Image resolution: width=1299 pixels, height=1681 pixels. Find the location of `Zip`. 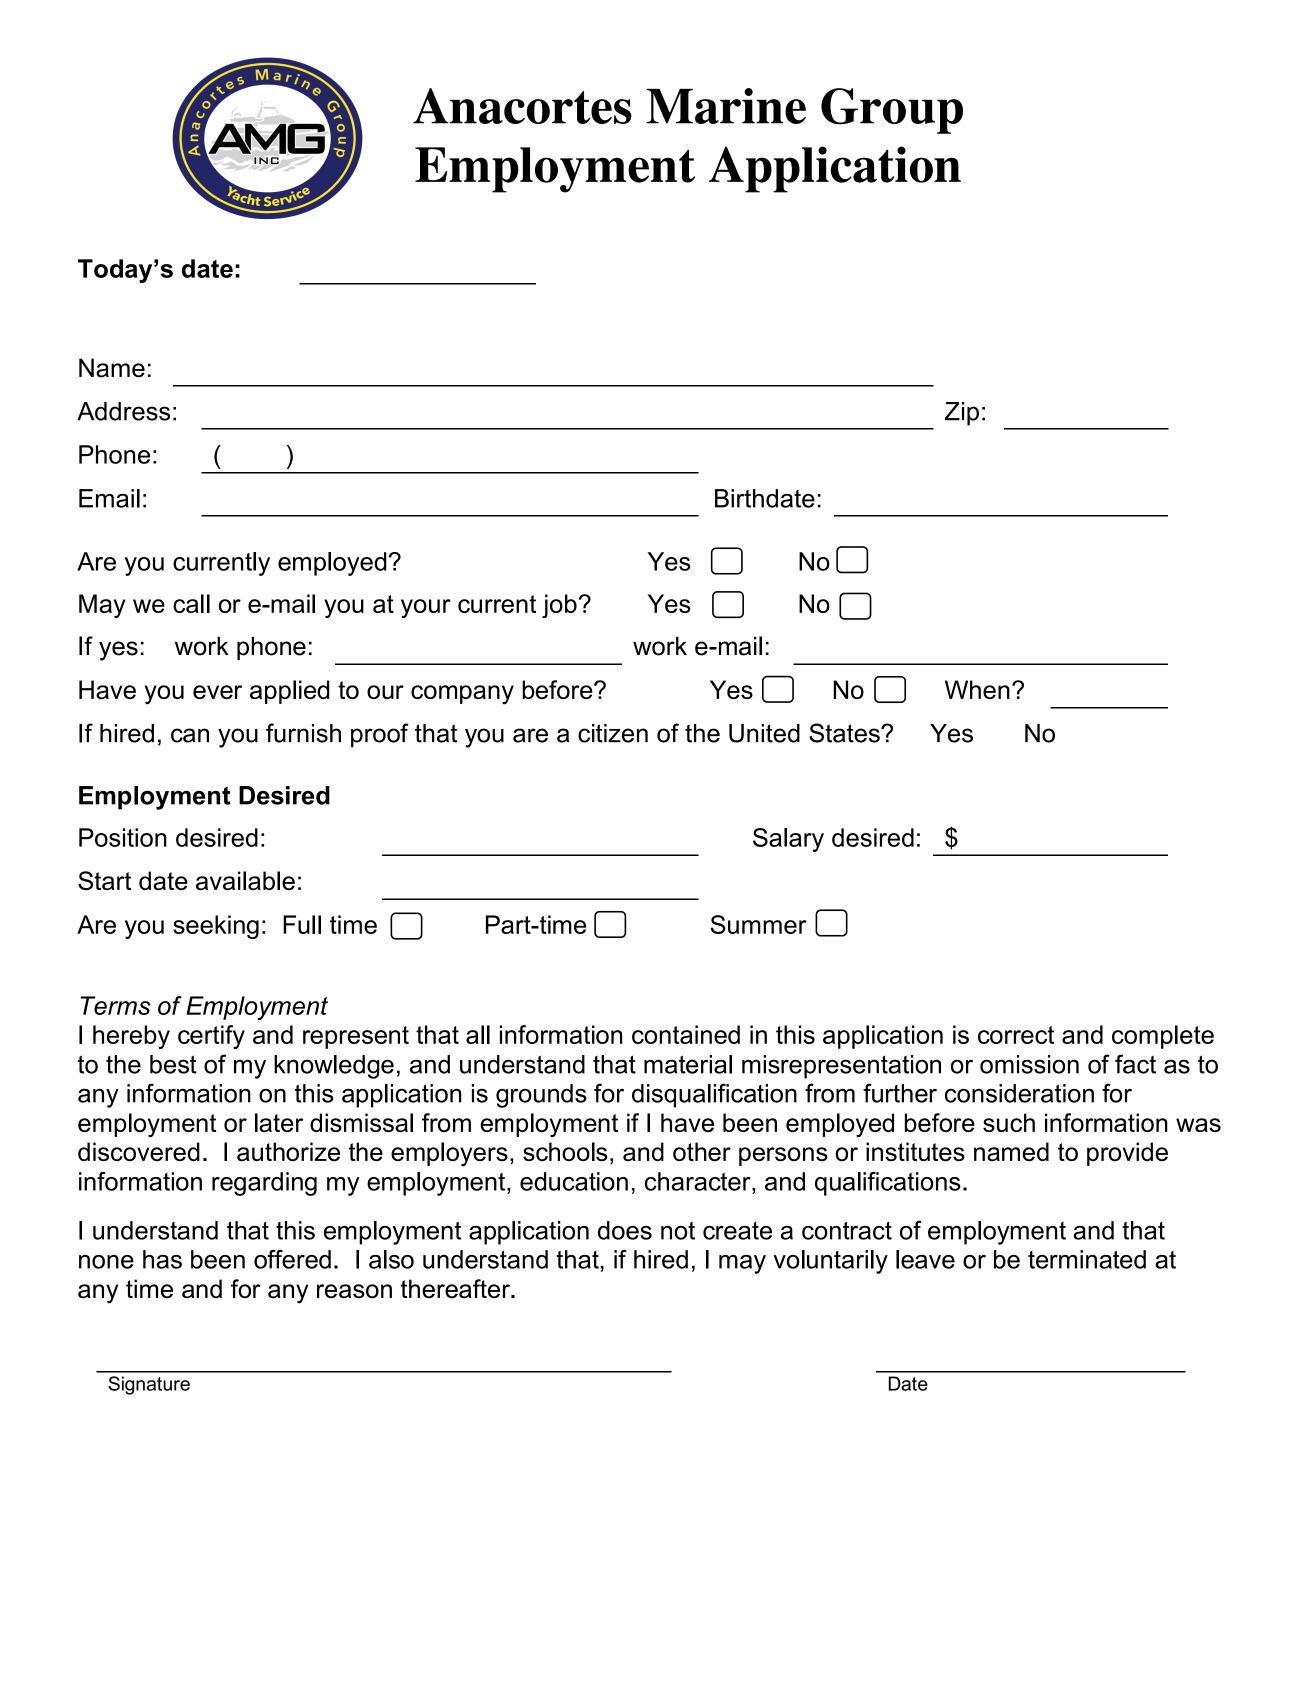

Zip is located at coordinates (962, 414).
